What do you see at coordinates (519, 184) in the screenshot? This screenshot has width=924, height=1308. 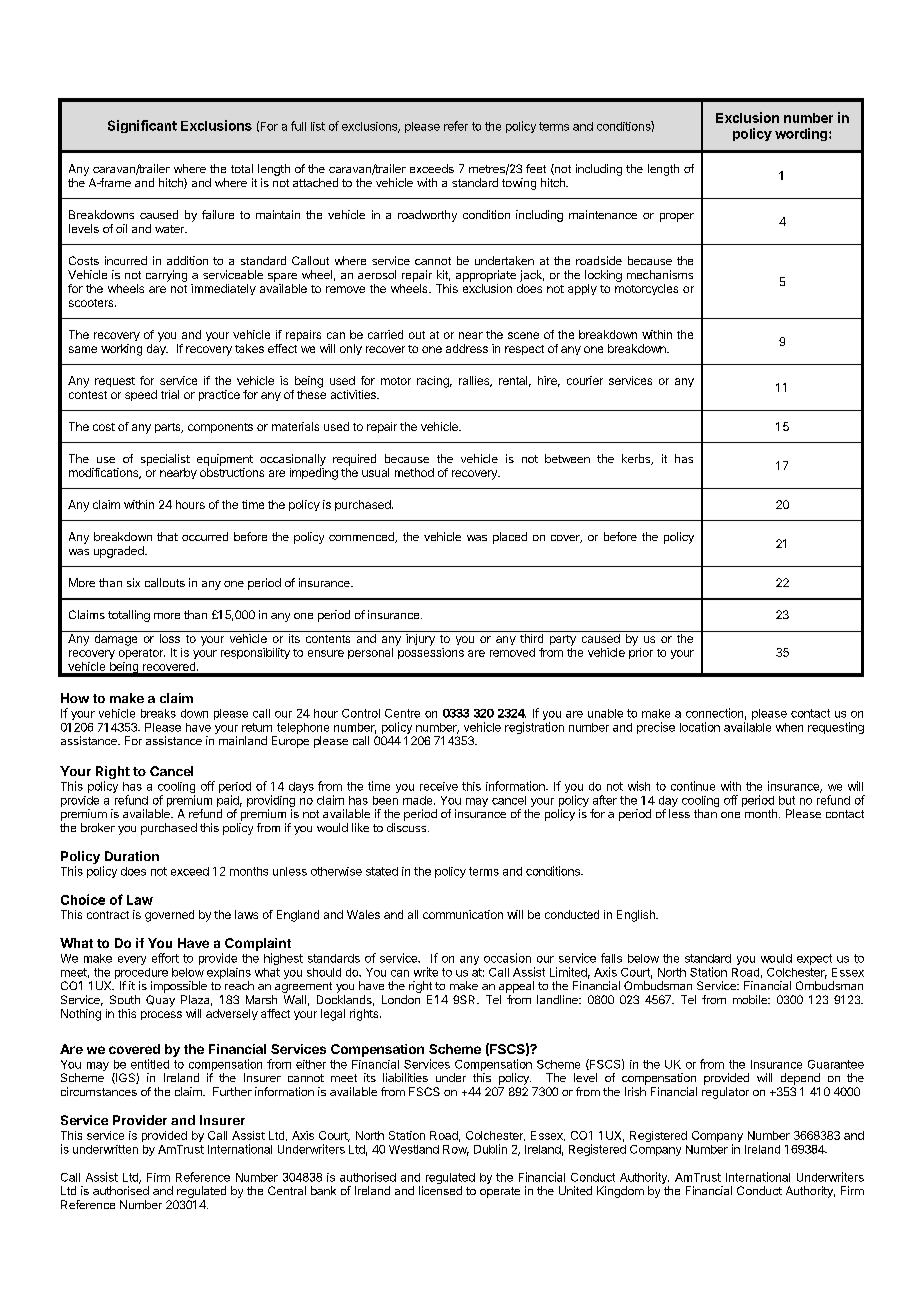 I see `towing` at bounding box center [519, 184].
